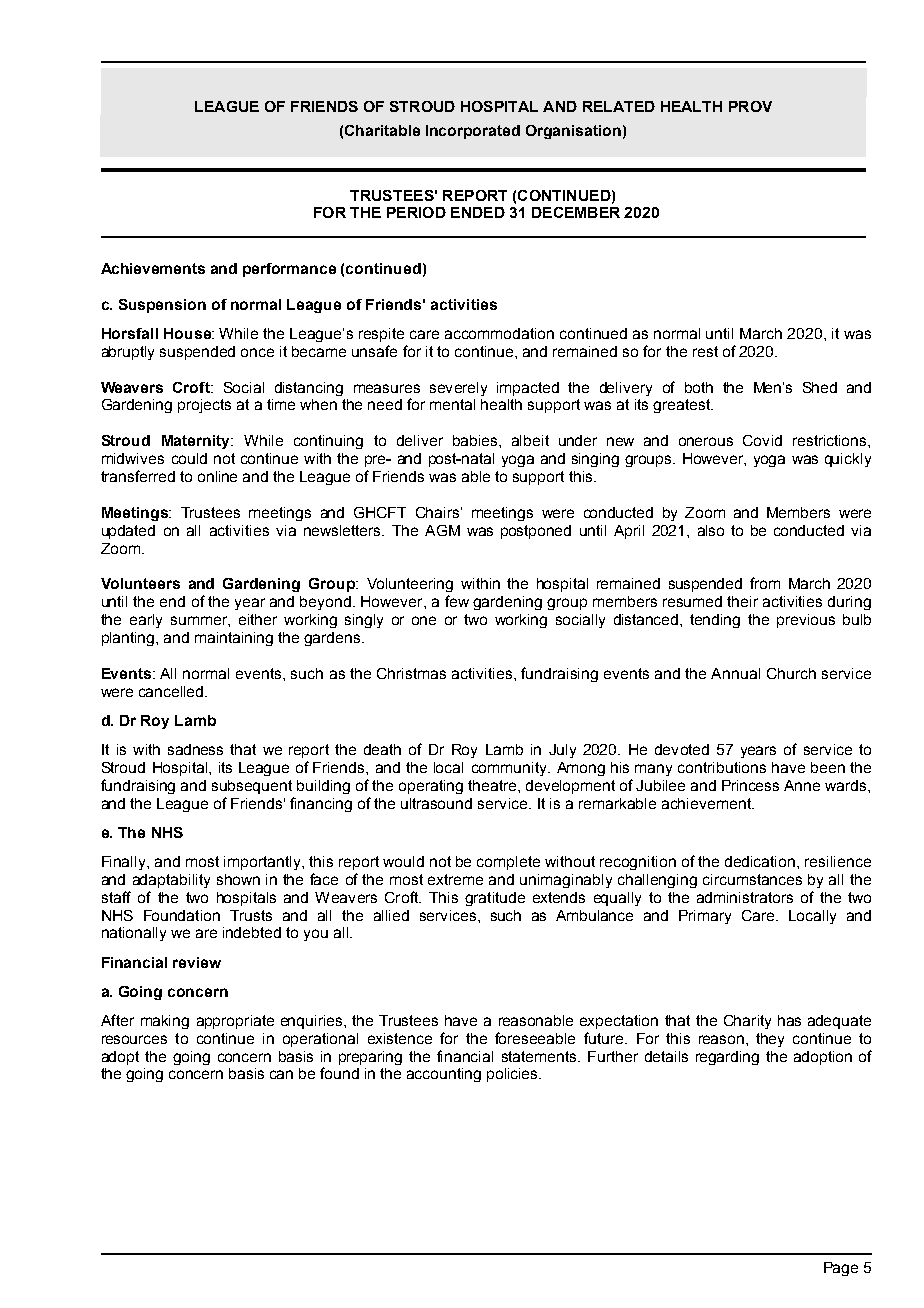 This document has width=924, height=1308. What do you see at coordinates (289, 270) in the document?
I see `performance` at bounding box center [289, 270].
